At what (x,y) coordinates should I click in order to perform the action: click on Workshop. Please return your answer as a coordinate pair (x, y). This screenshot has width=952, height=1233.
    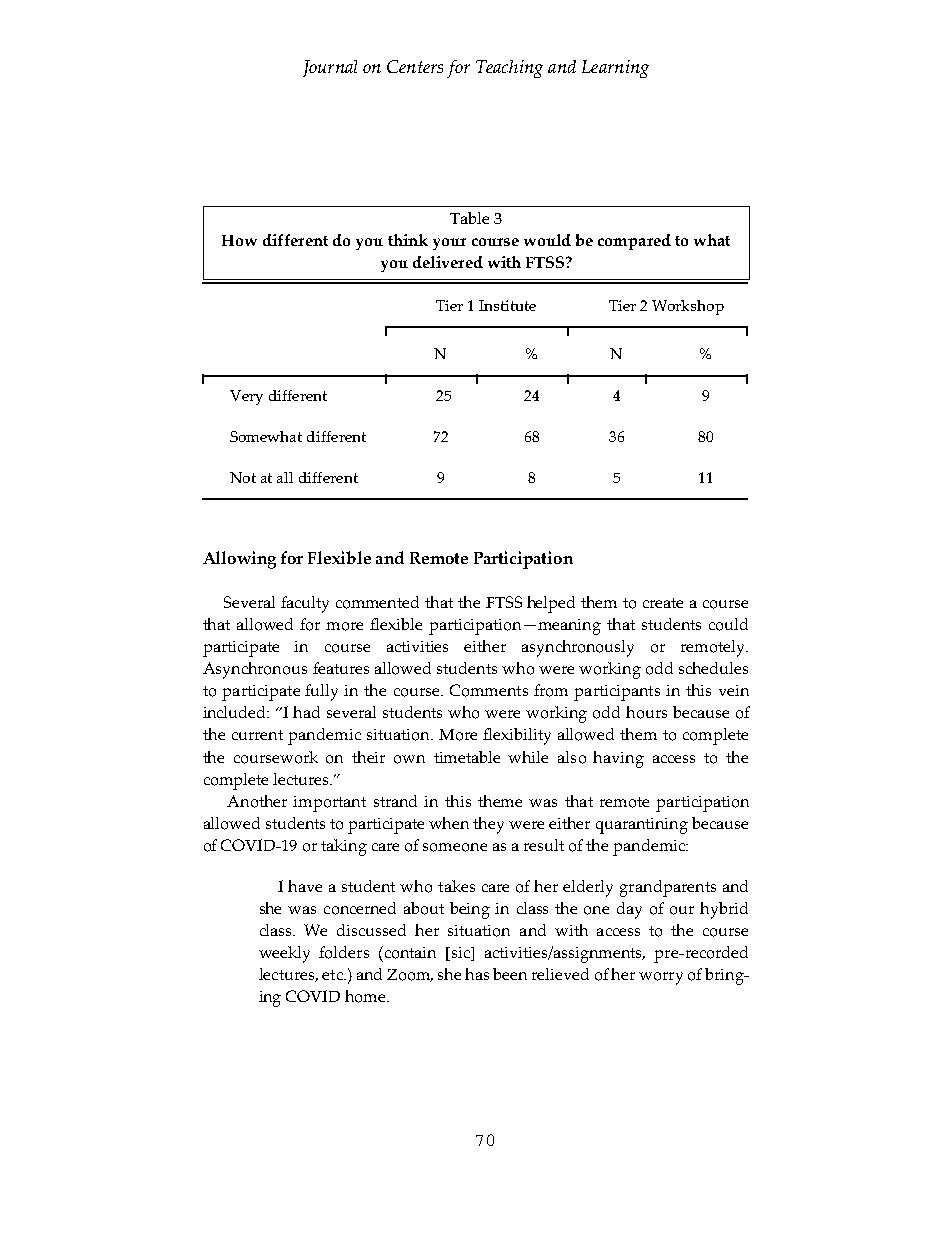
    Looking at the image, I should click on (688, 307).
